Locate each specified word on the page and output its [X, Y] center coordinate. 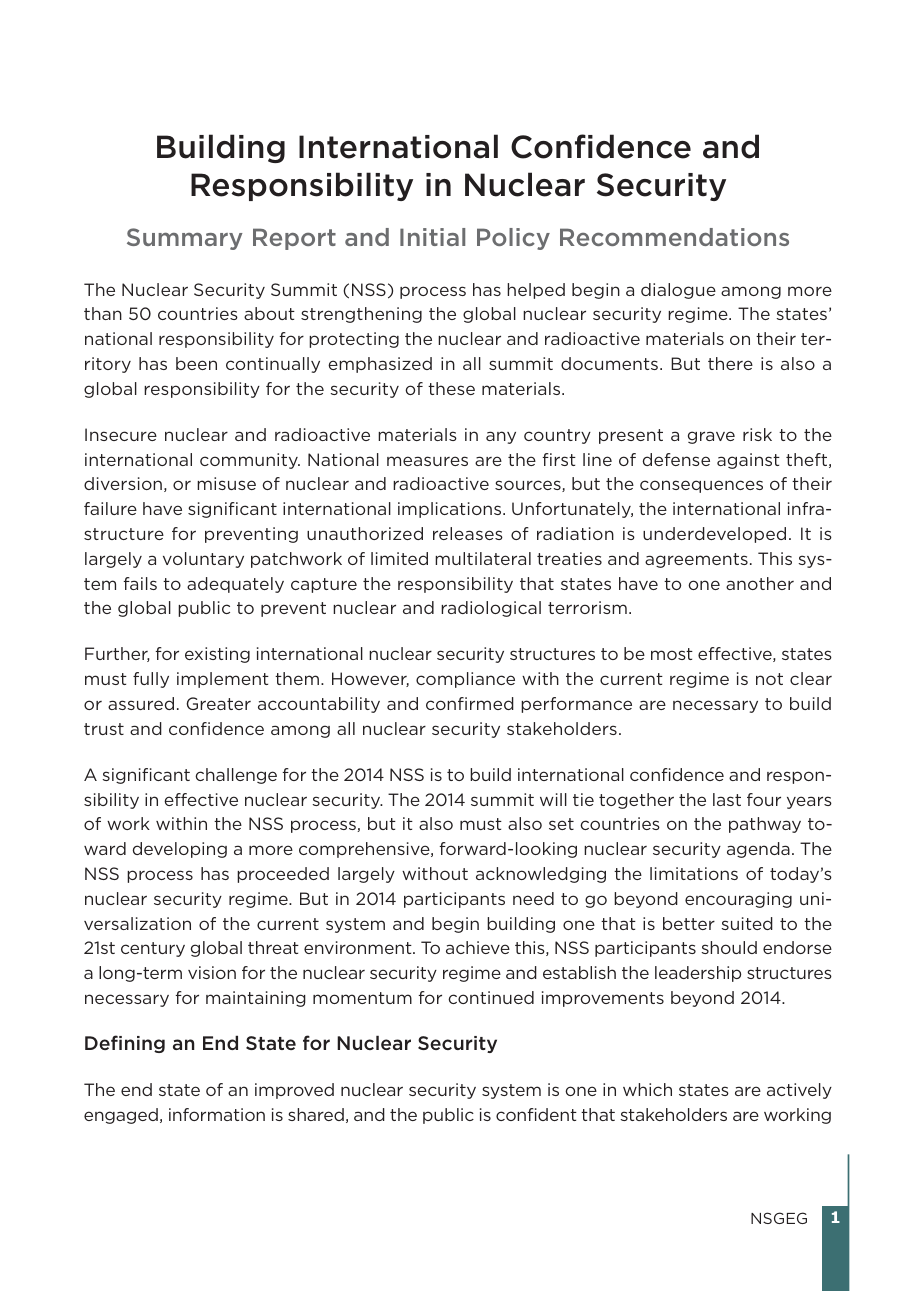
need [533, 898]
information [217, 1114]
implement [223, 680]
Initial [432, 237]
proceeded [283, 875]
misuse [226, 483]
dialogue [678, 291]
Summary [185, 239]
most [672, 654]
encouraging [738, 900]
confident [536, 1114]
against [748, 461]
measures [427, 461]
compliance [465, 680]
